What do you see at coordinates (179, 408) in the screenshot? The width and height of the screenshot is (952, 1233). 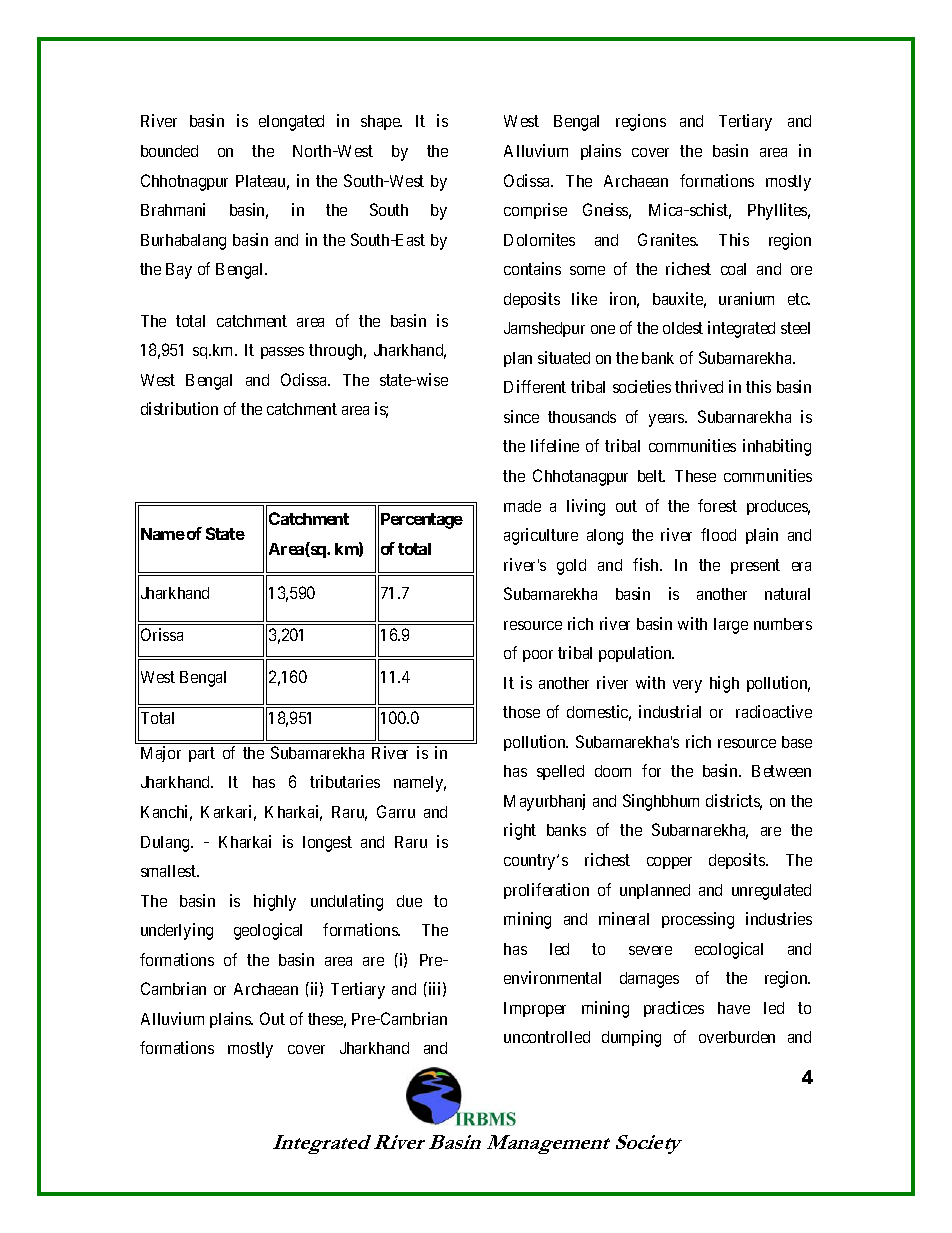 I see `distribution` at bounding box center [179, 408].
